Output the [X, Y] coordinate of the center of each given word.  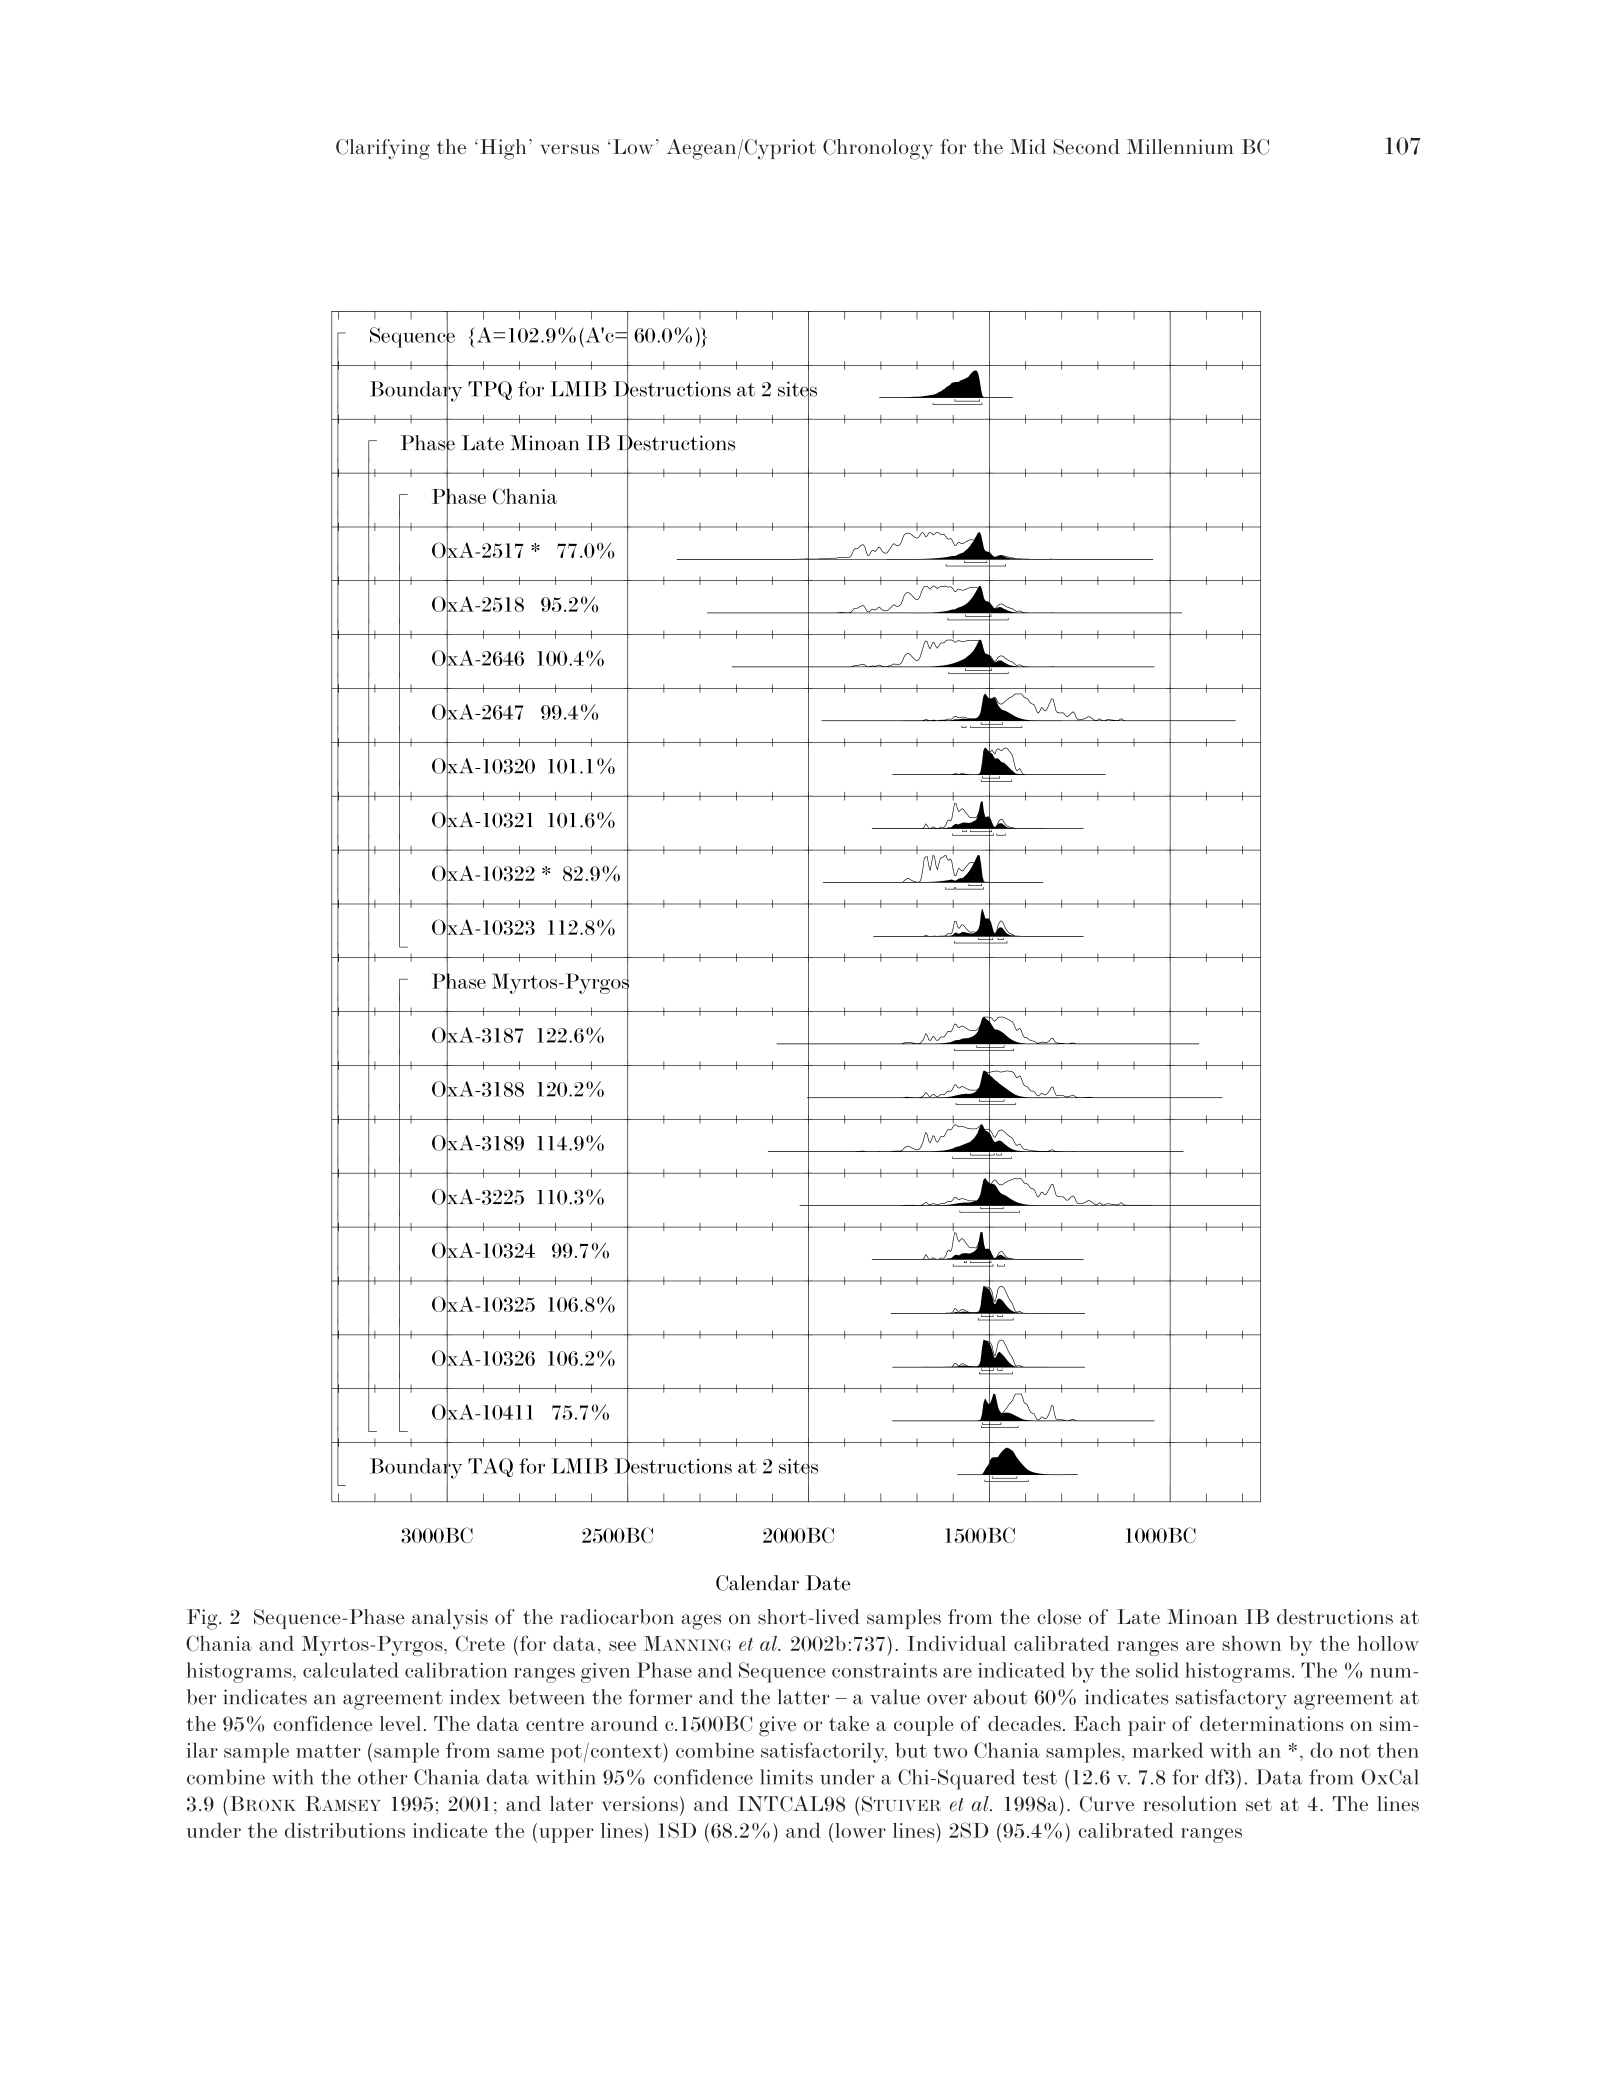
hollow [1388, 1643]
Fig [203, 1619]
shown [1251, 1643]
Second [1086, 147]
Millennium [1180, 146]
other [383, 1777]
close [1059, 1617]
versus [570, 149]
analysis [450, 1619]
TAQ [490, 1467]
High [501, 149]
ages [701, 1622]
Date [827, 1583]
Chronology [878, 149]
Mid [1028, 146]
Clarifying [383, 149]
